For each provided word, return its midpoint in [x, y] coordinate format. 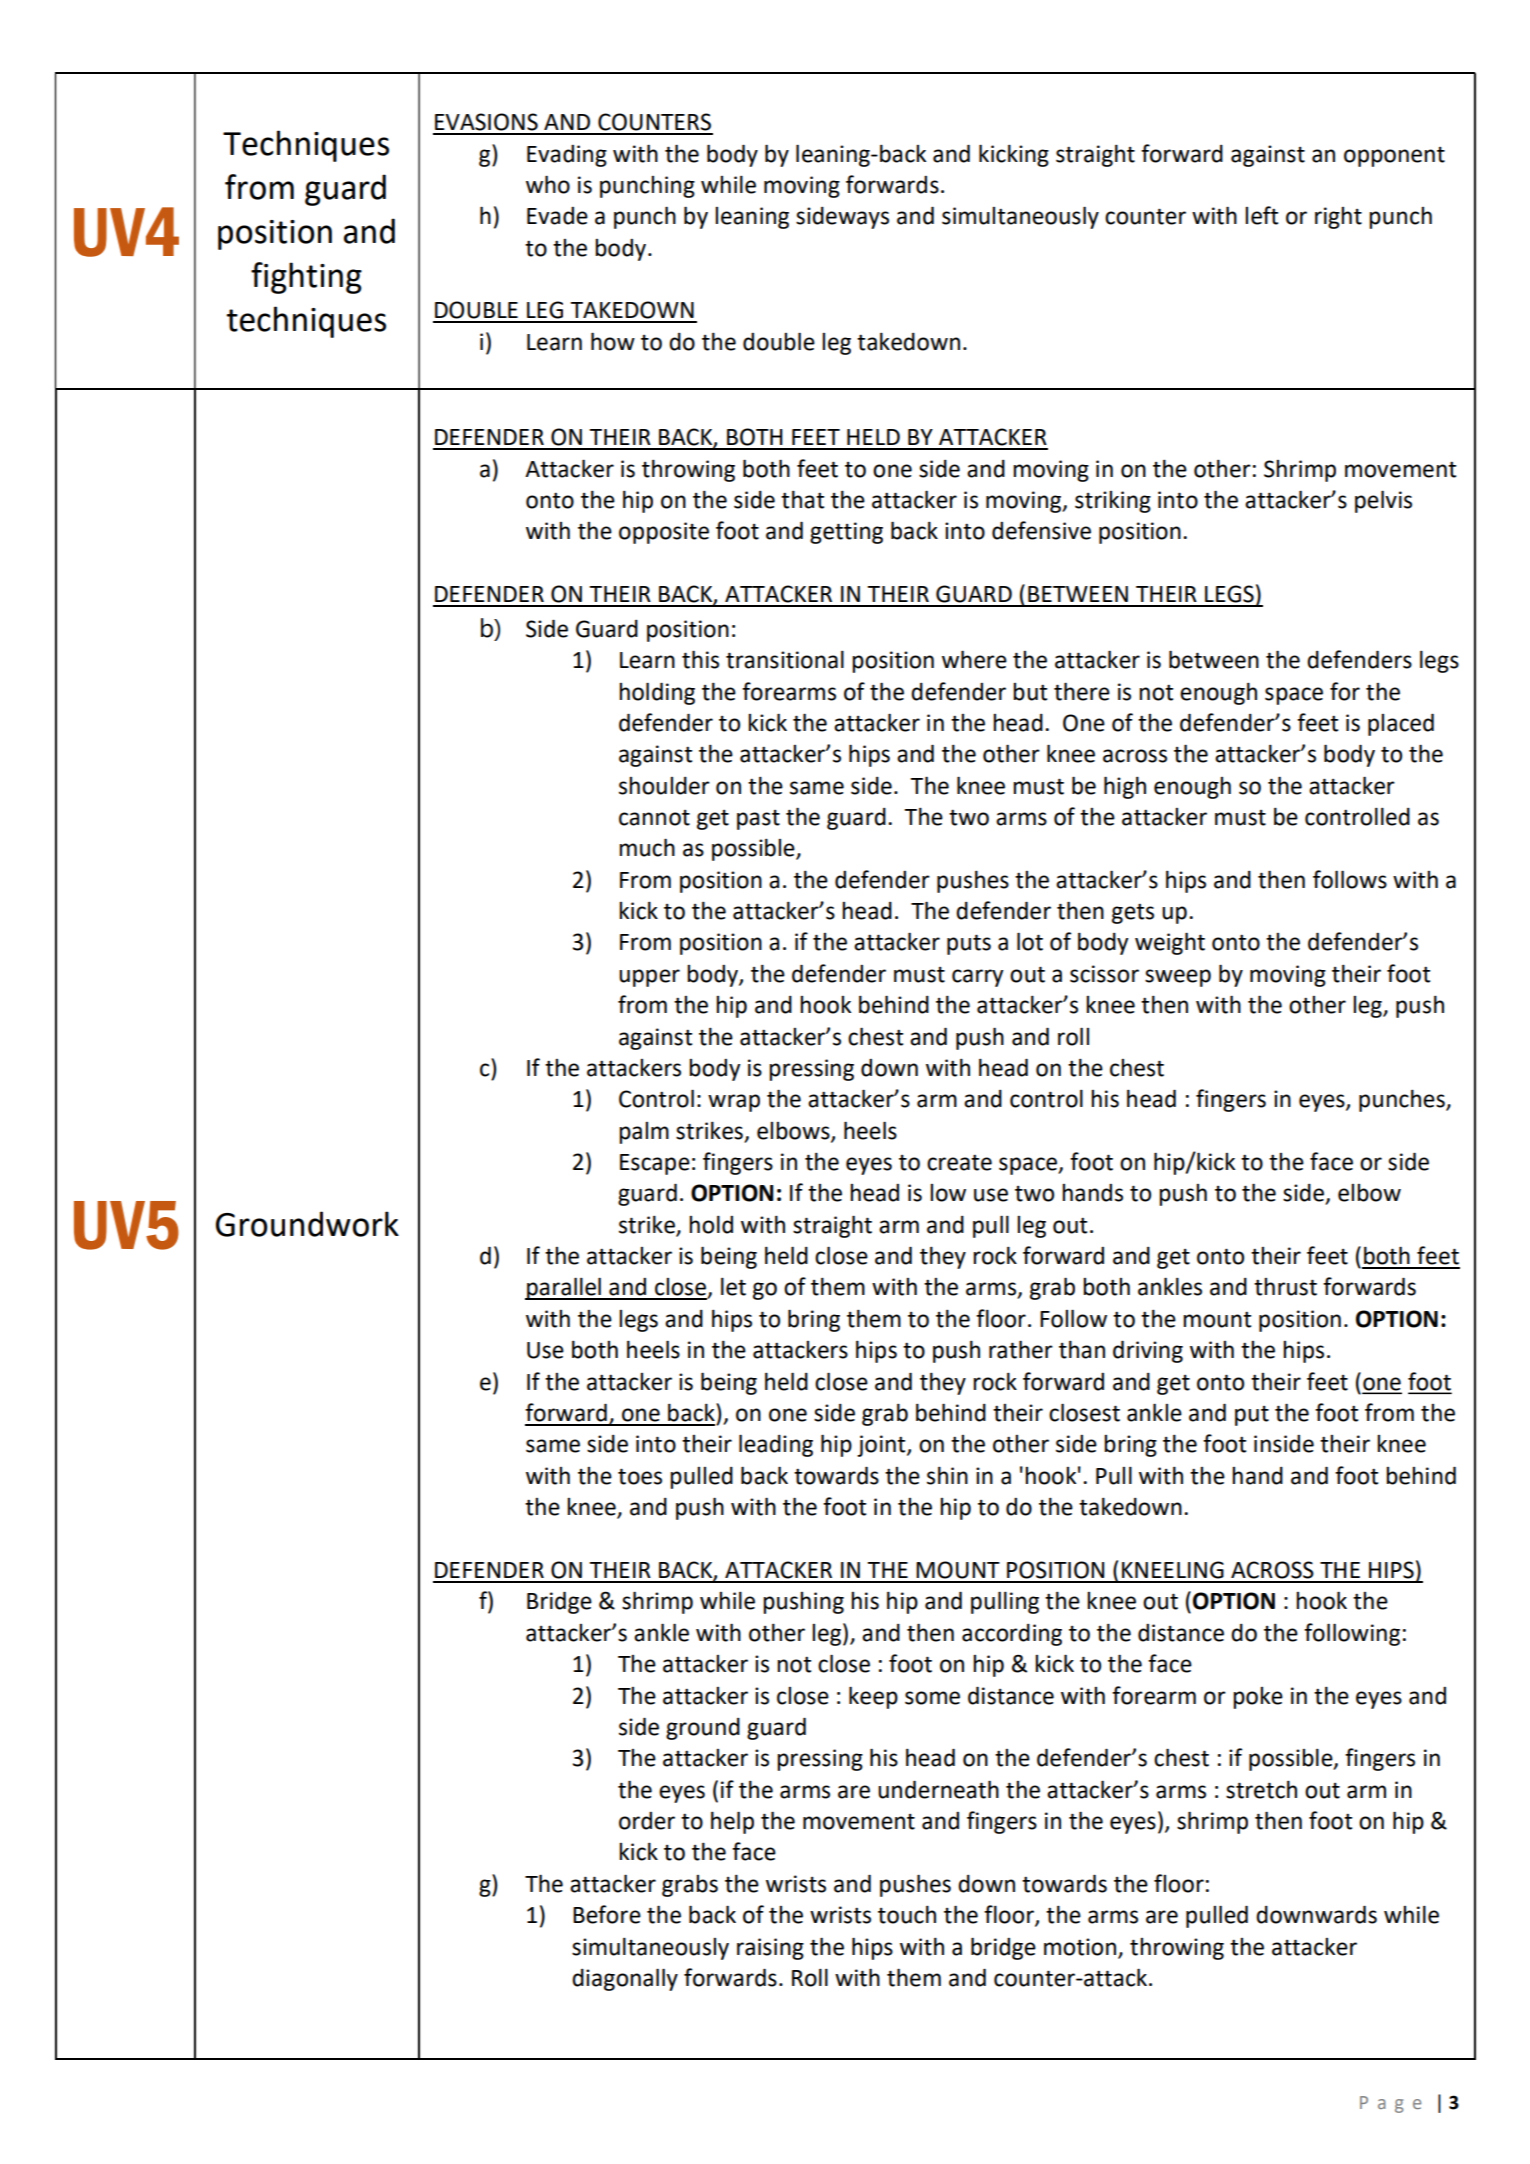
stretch [1261, 1789]
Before [607, 1914]
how [613, 341]
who [548, 184]
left [1261, 215]
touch [907, 1914]
